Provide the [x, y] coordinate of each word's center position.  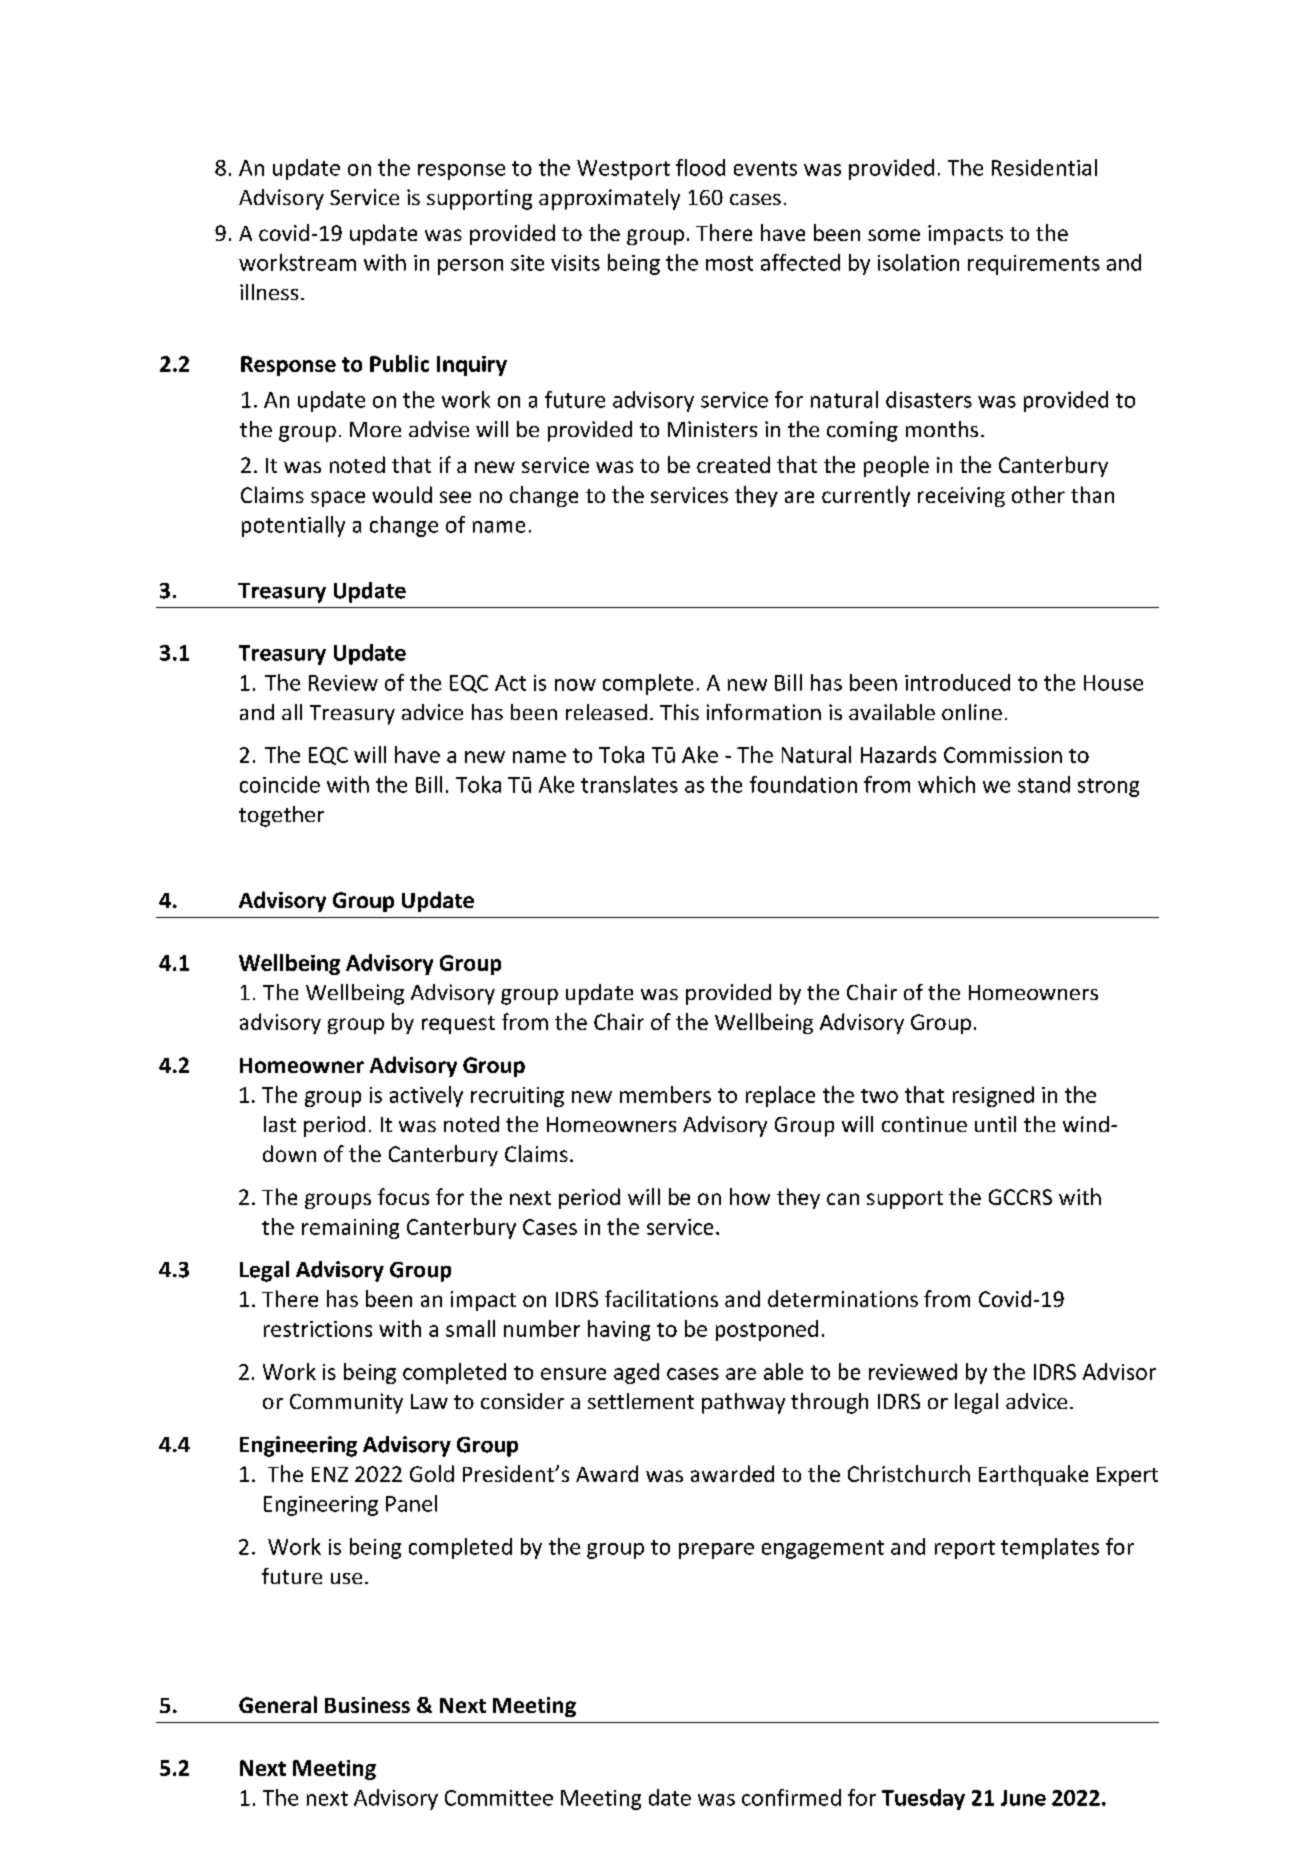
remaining [350, 1229]
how [750, 1196]
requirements [1034, 265]
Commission [1003, 755]
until [995, 1124]
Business [367, 1705]
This [679, 712]
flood [700, 167]
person [470, 267]
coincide [280, 784]
